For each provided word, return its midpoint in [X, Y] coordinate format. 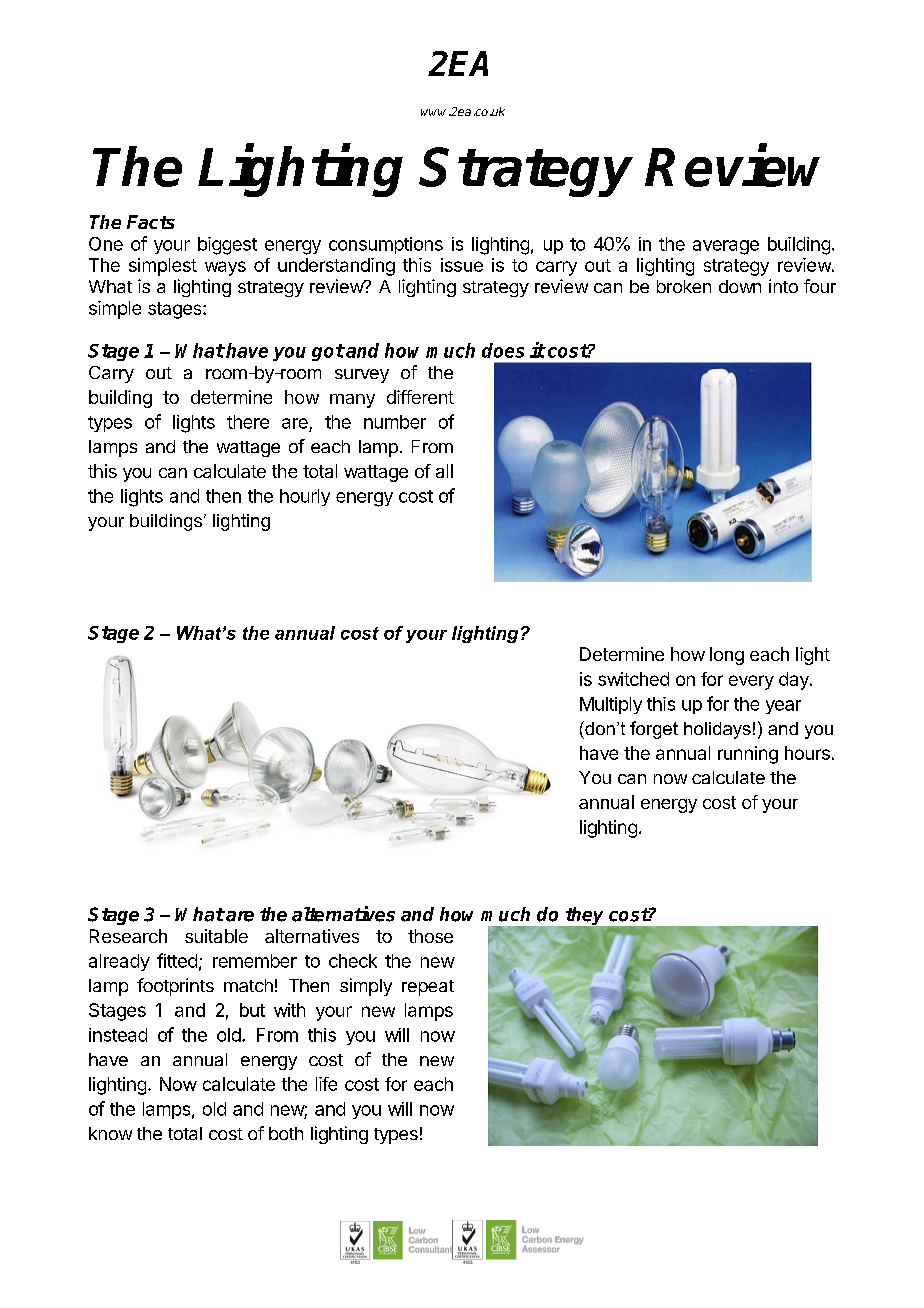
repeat [428, 988]
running [748, 755]
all [444, 471]
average [726, 247]
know [110, 1133]
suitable [216, 936]
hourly [305, 497]
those [430, 936]
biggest [227, 246]
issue [462, 265]
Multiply [611, 705]
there [248, 422]
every [751, 682]
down [740, 286]
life [326, 1084]
